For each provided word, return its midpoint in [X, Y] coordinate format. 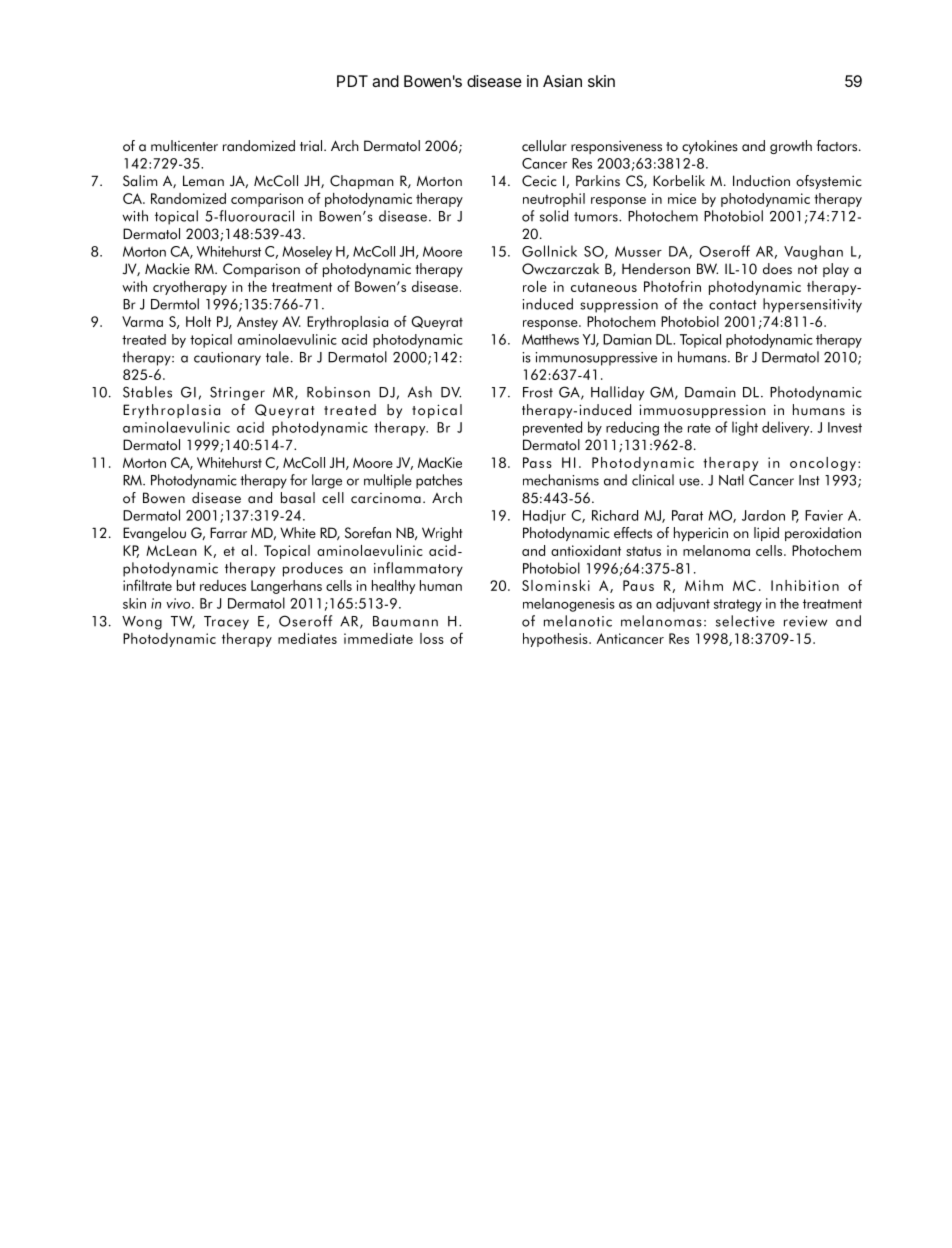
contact [733, 305]
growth [791, 147]
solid [554, 216]
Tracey [226, 623]
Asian [562, 81]
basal [298, 498]
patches [439, 481]
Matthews [550, 339]
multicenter [184, 146]
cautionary [227, 359]
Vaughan [813, 252]
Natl [731, 480]
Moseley [307, 253]
